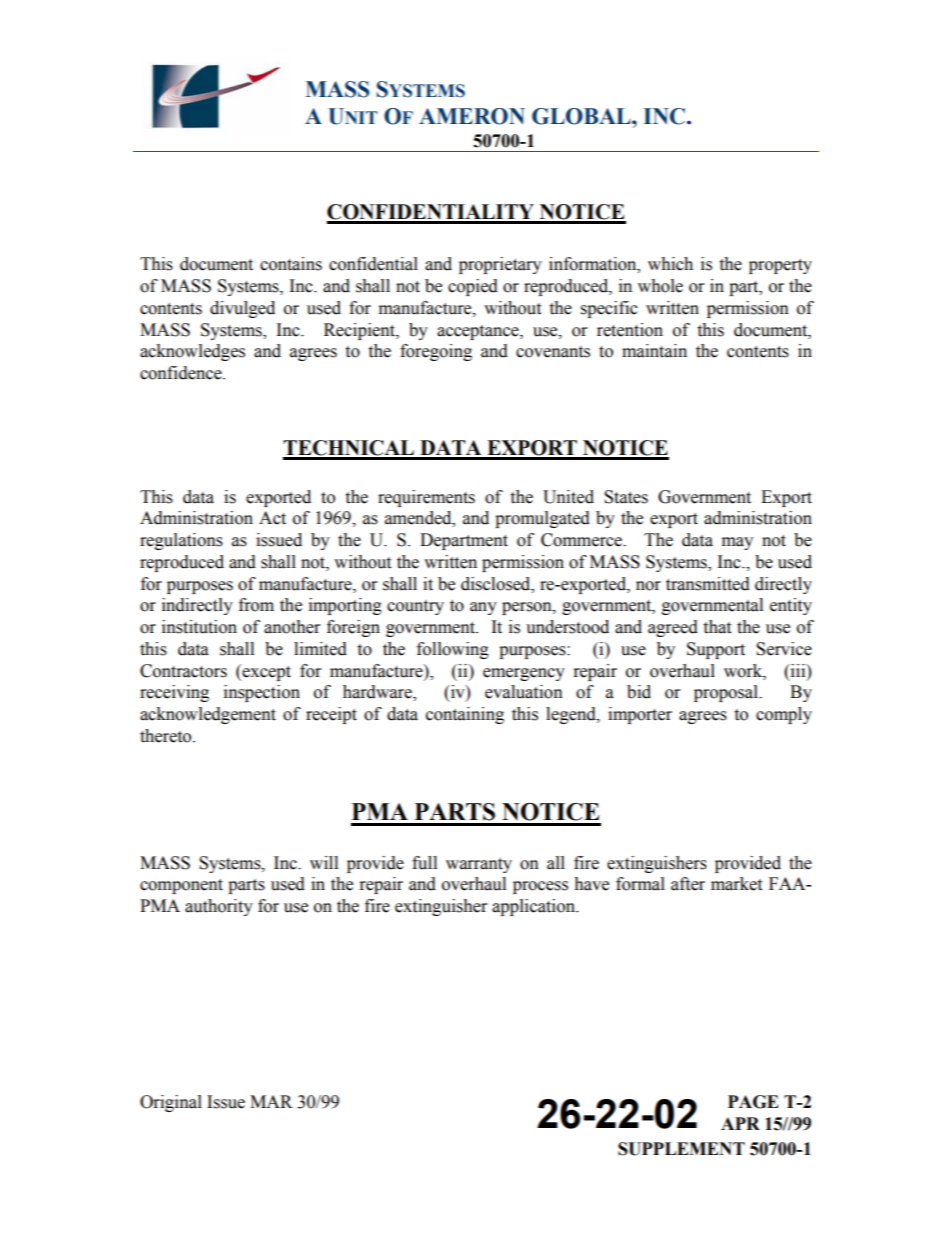 The width and height of the document is (952, 1233). What do you see at coordinates (681, 1149) in the document?
I see `SUPPLEMENT` at bounding box center [681, 1149].
